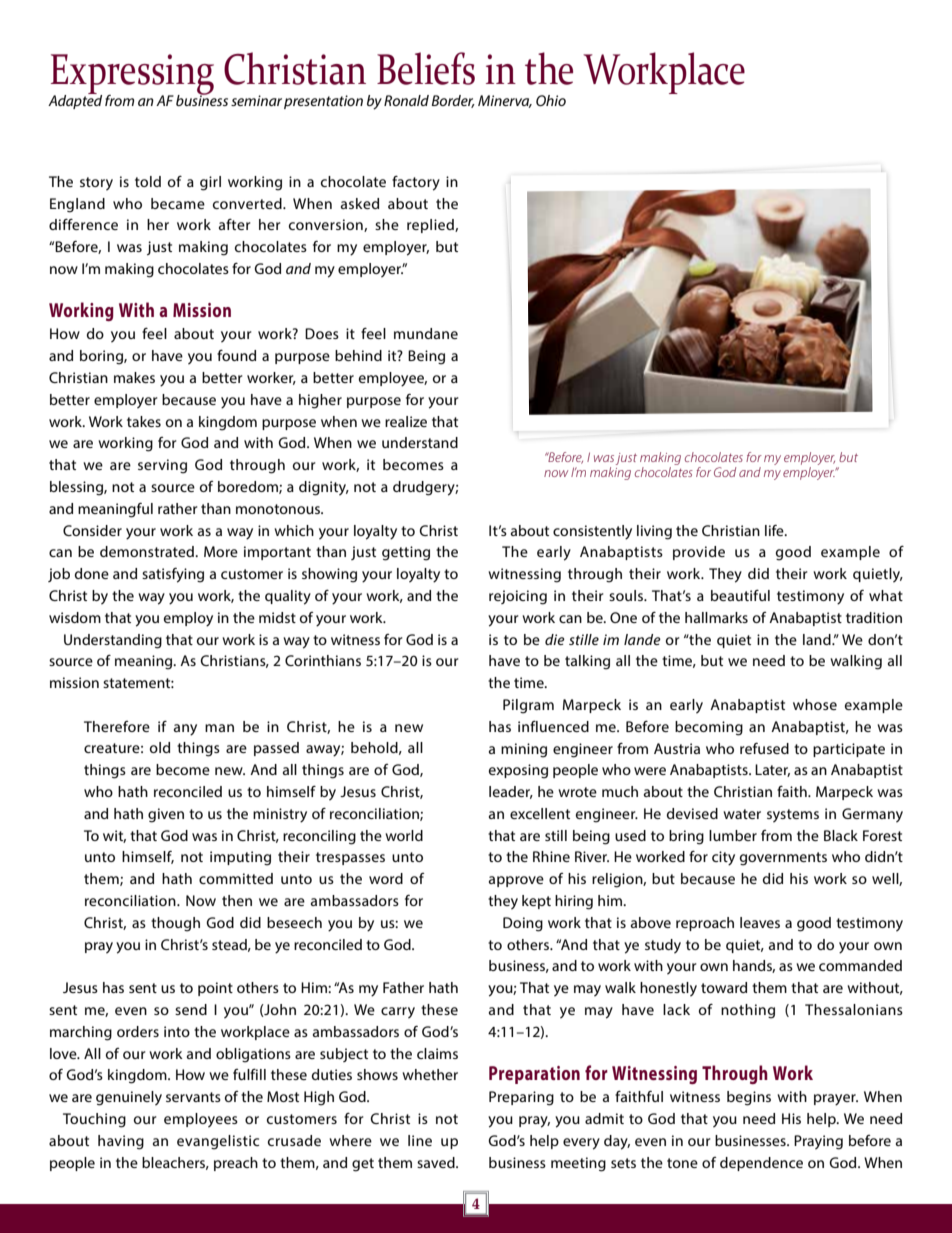  Describe the element at coordinates (173, 575) in the image. I see `satisfying` at that location.
